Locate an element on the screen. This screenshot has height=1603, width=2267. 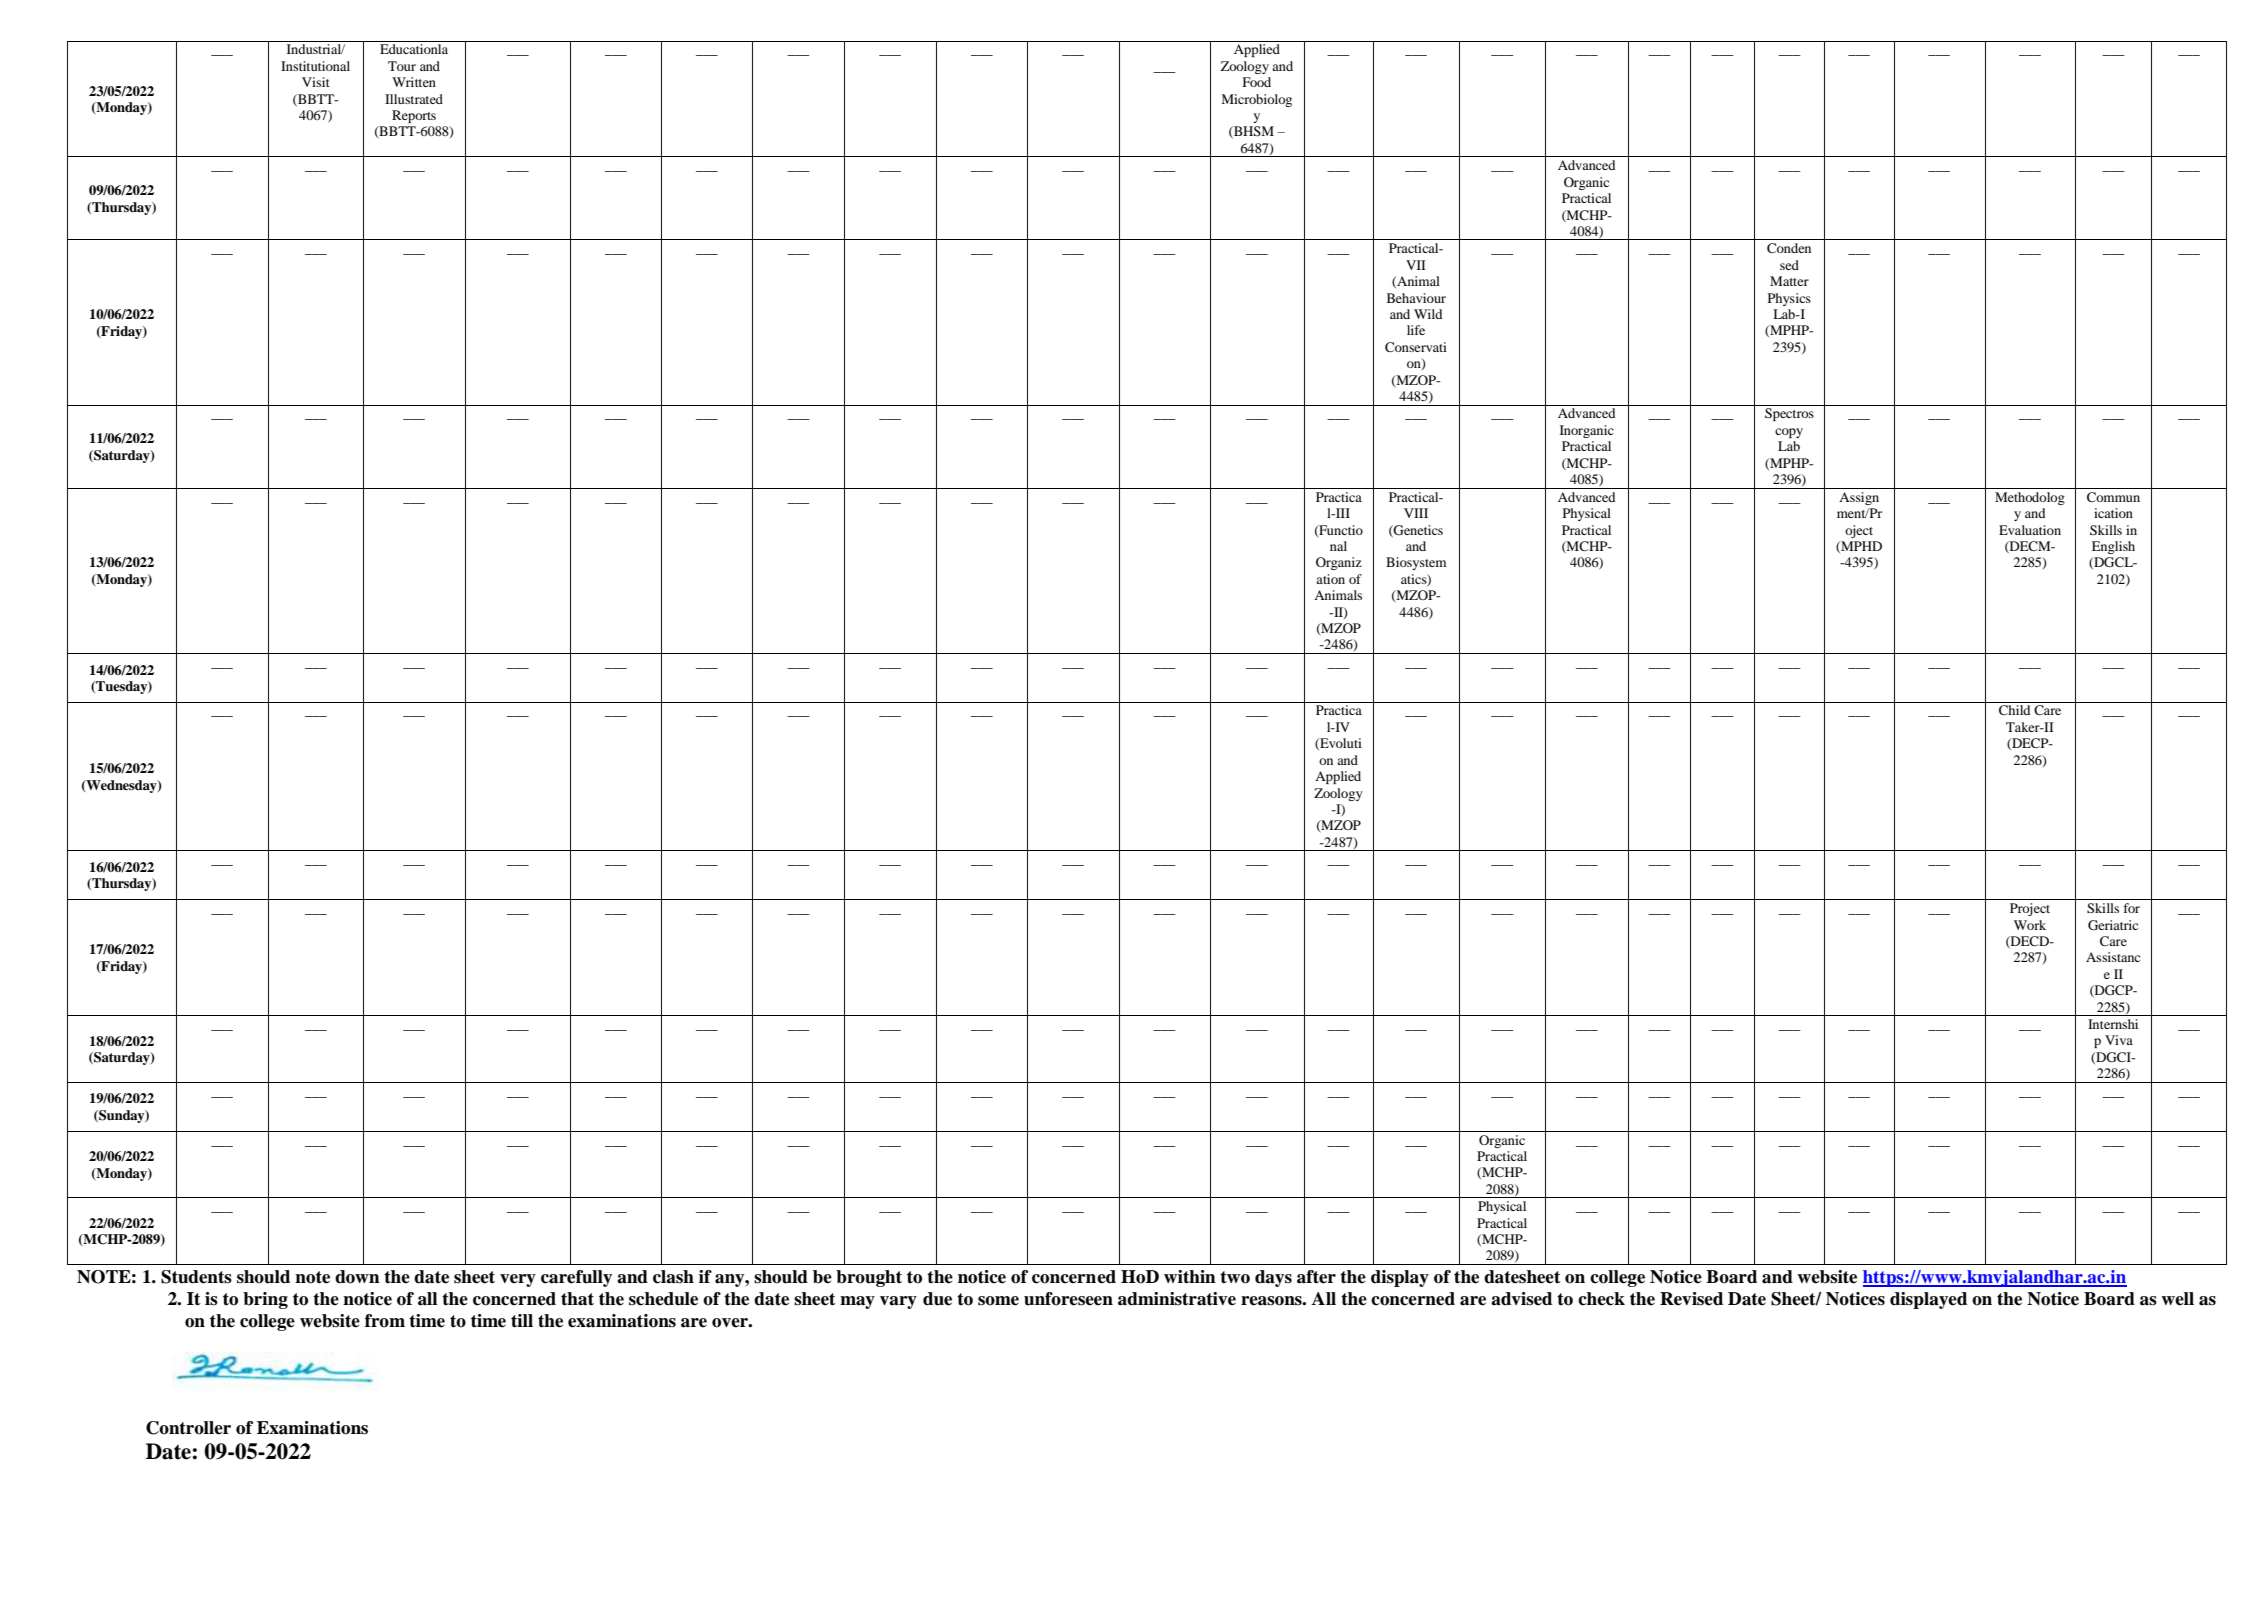
Food is located at coordinates (1256, 82).
